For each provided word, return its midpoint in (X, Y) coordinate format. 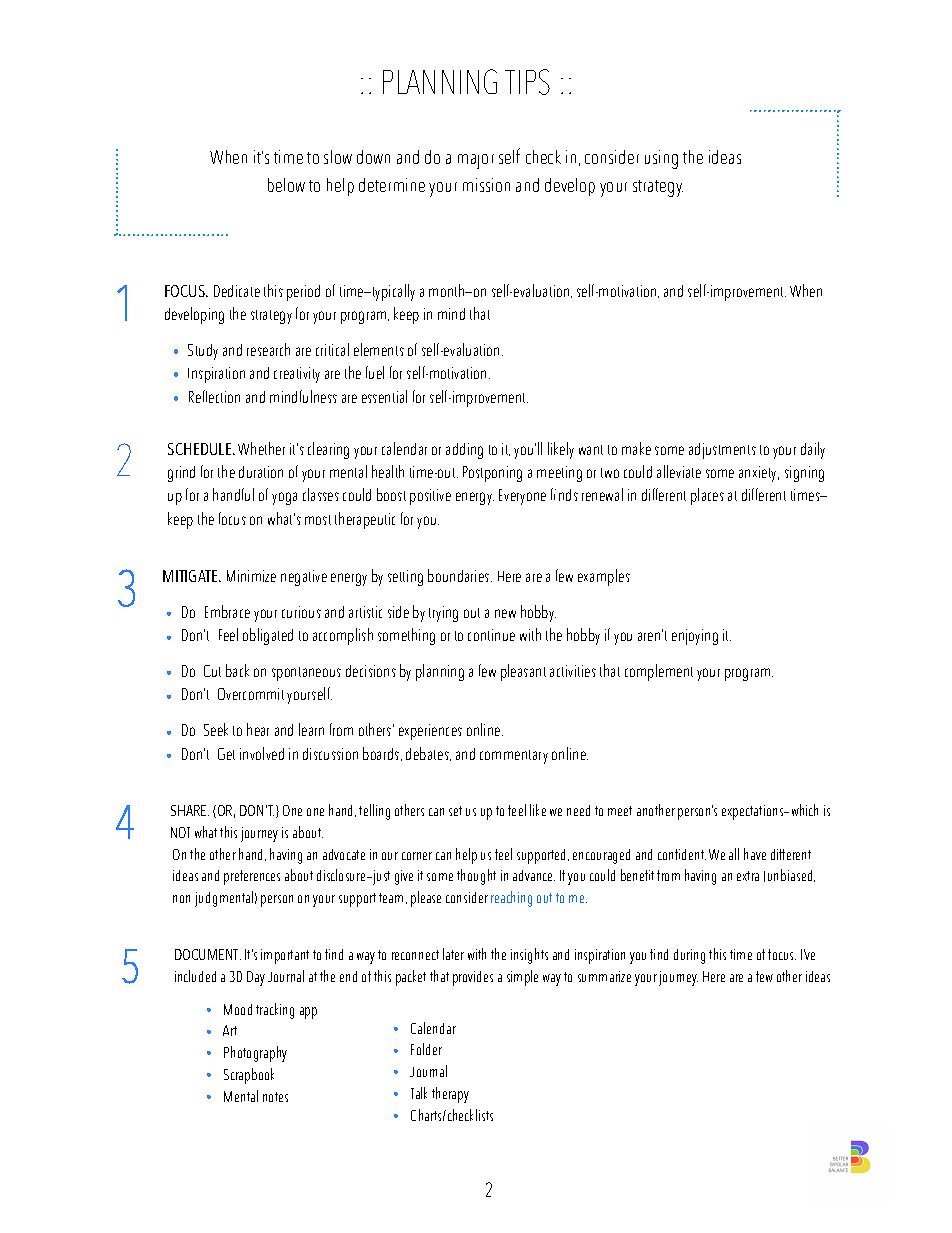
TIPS (527, 82)
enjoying (695, 637)
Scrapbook (249, 1076)
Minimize (251, 576)
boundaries (460, 575)
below (286, 185)
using (661, 159)
